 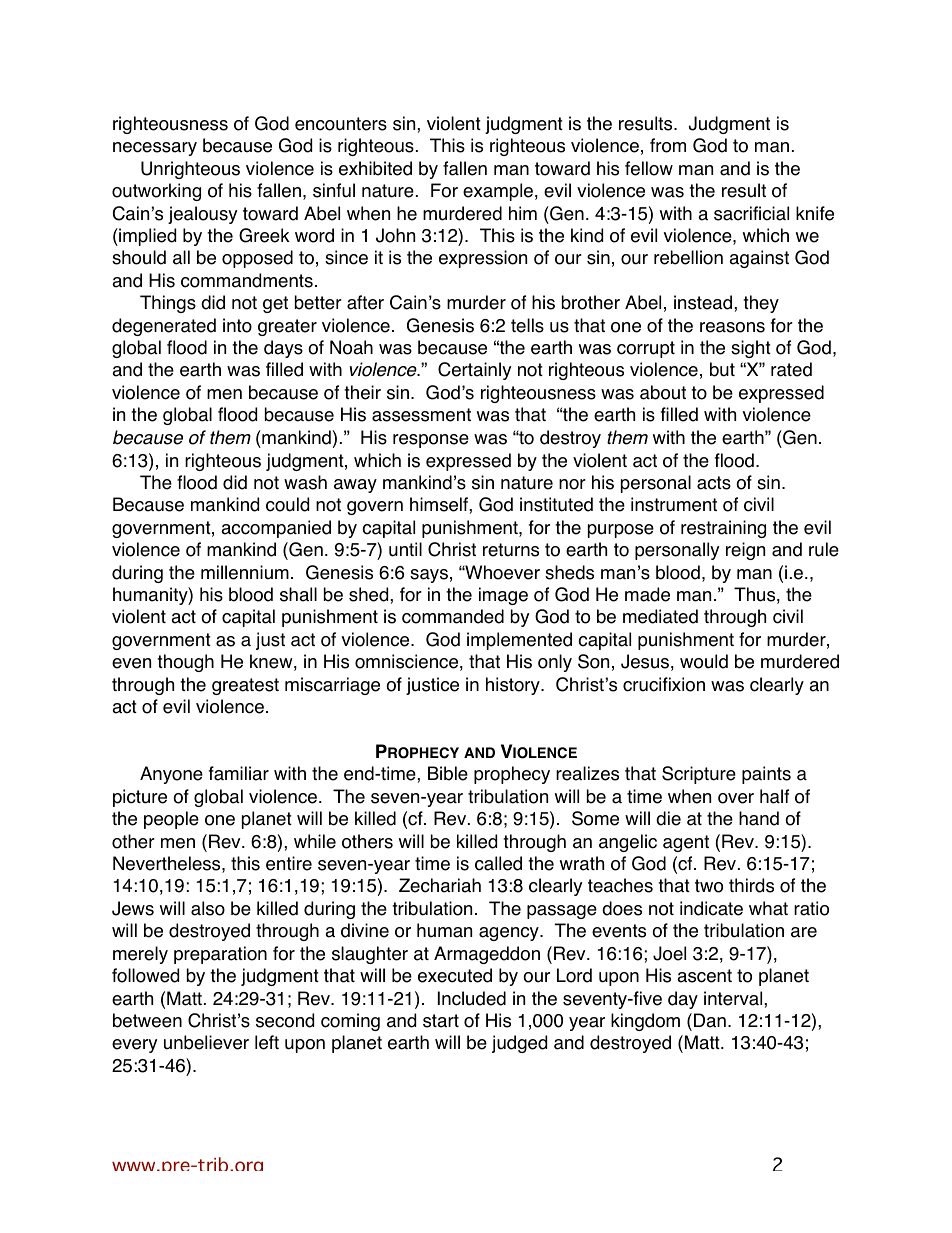 What do you see at coordinates (155, 149) in the screenshot?
I see `necessary` at bounding box center [155, 149].
